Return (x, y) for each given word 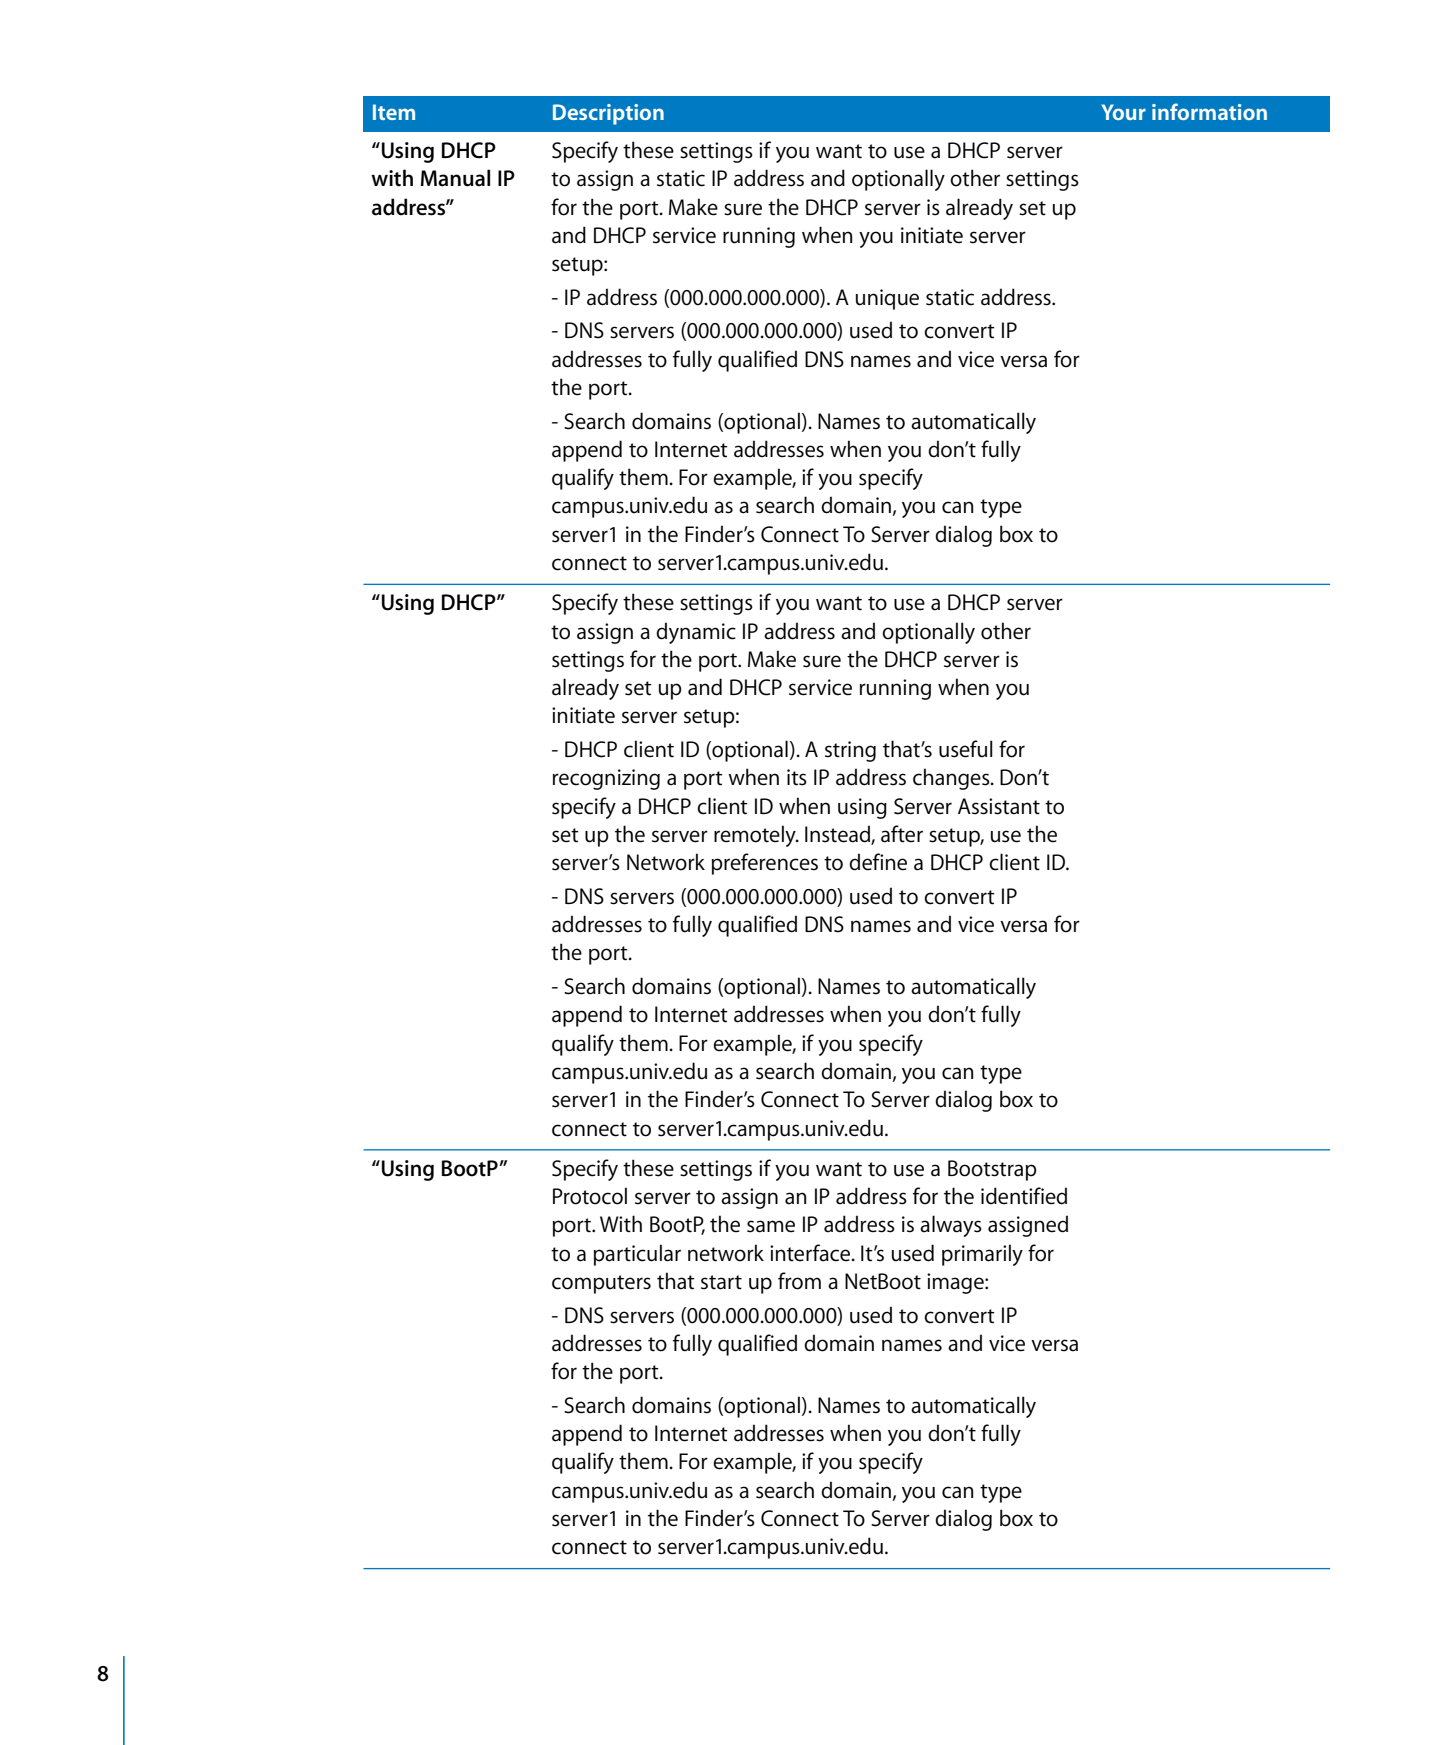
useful (966, 749)
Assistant (999, 806)
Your (1123, 112)
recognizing (606, 779)
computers (601, 1284)
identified (1024, 1196)
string (850, 751)
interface (811, 1253)
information (1209, 111)
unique (887, 299)
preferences (765, 864)
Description (608, 114)
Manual (455, 178)
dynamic (696, 633)
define (878, 862)
